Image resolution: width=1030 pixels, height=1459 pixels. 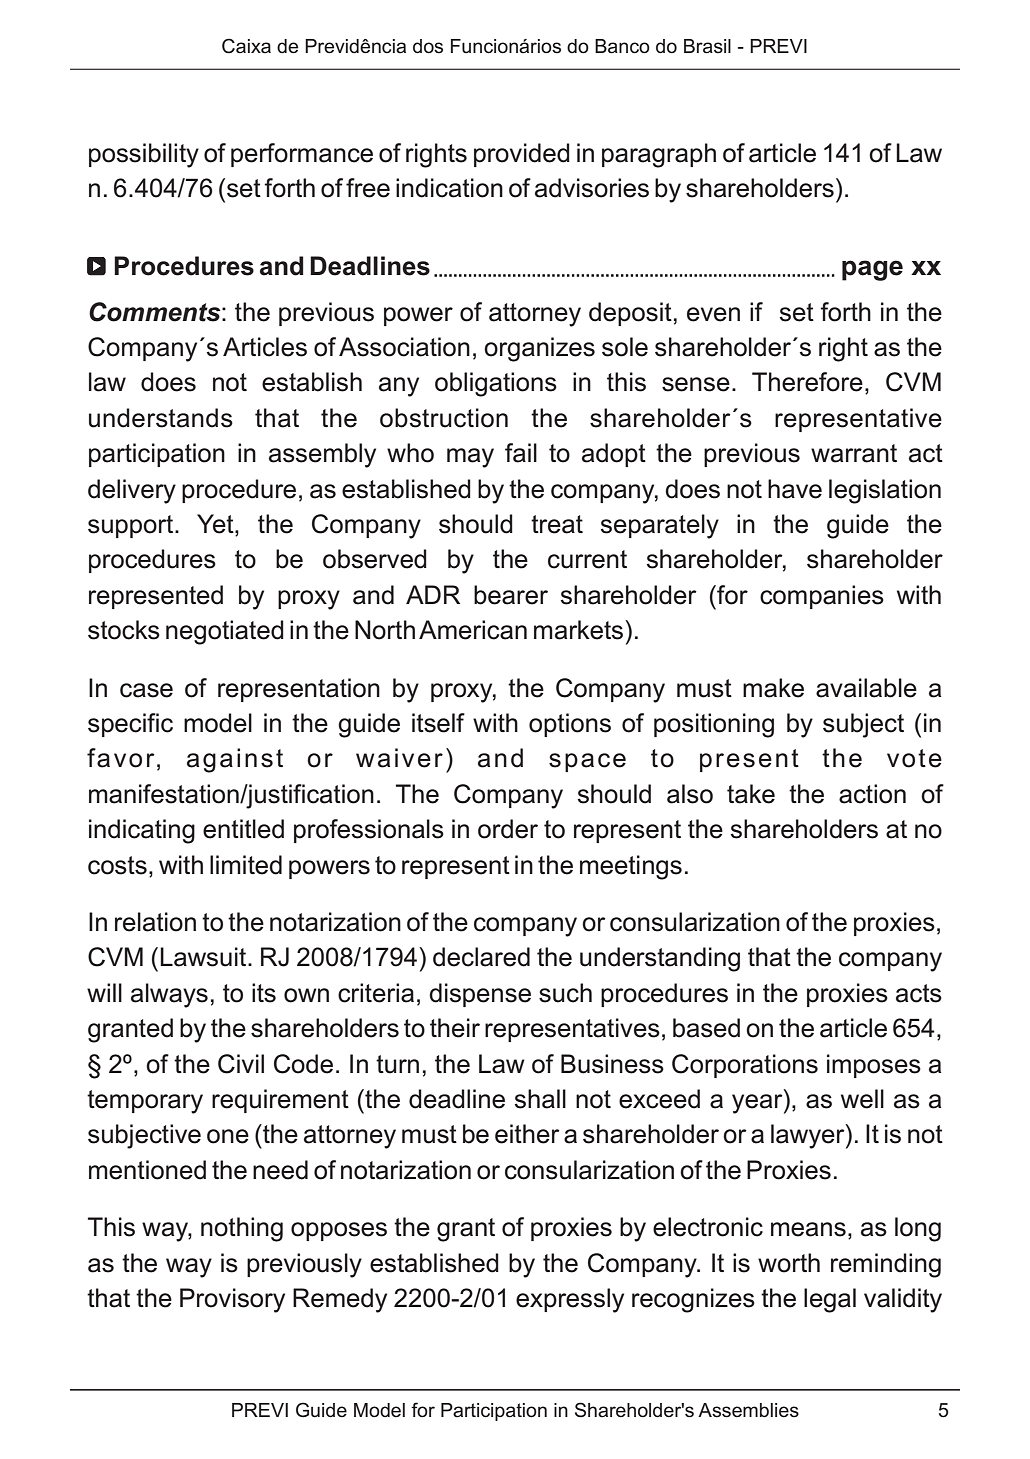 What do you see at coordinates (707, 46) in the document?
I see `Brasil` at bounding box center [707, 46].
